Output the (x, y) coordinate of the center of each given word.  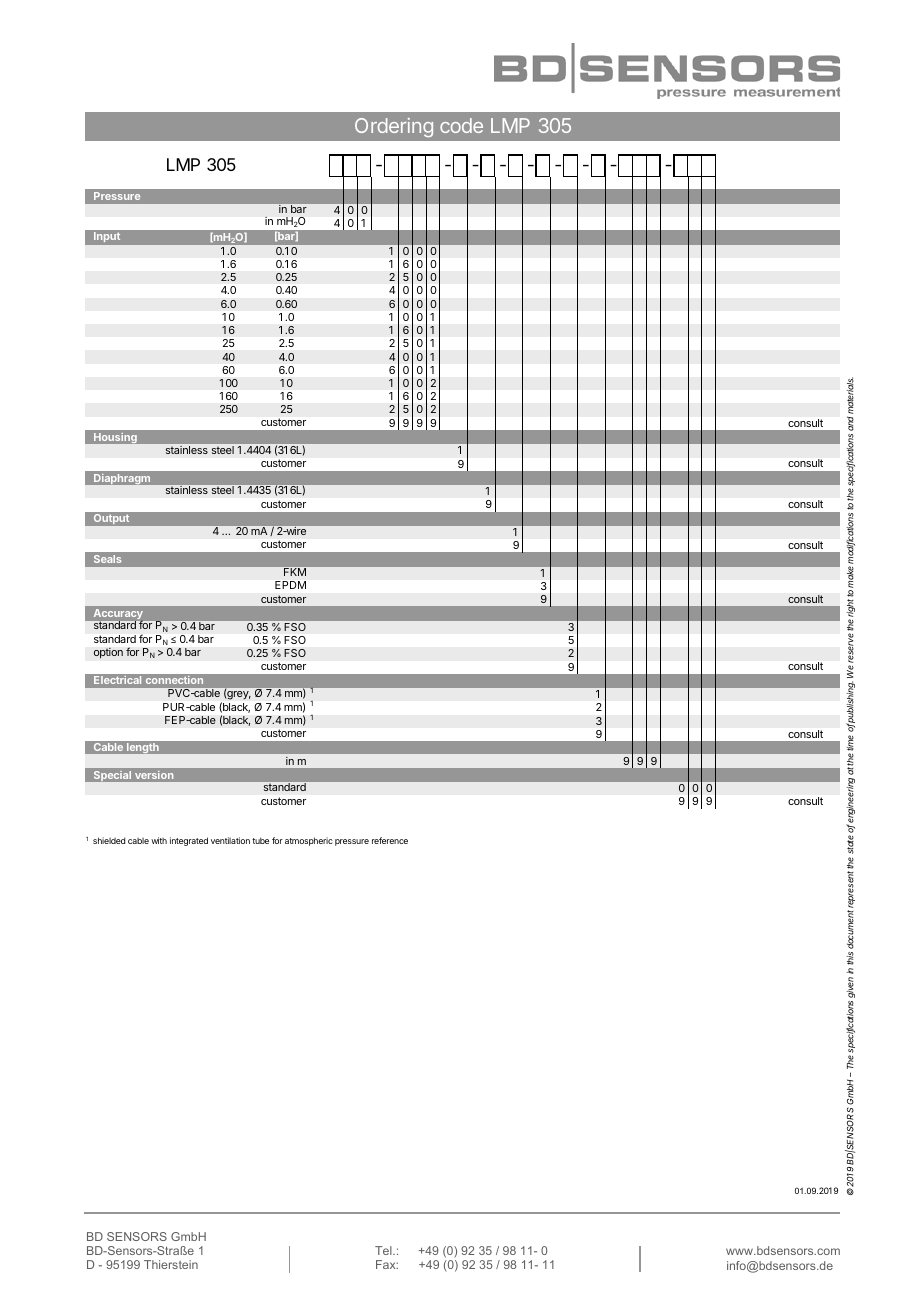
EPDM (290, 585)
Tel (384, 1250)
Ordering (394, 127)
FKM (295, 572)
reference (390, 840)
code (461, 125)
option (108, 653)
